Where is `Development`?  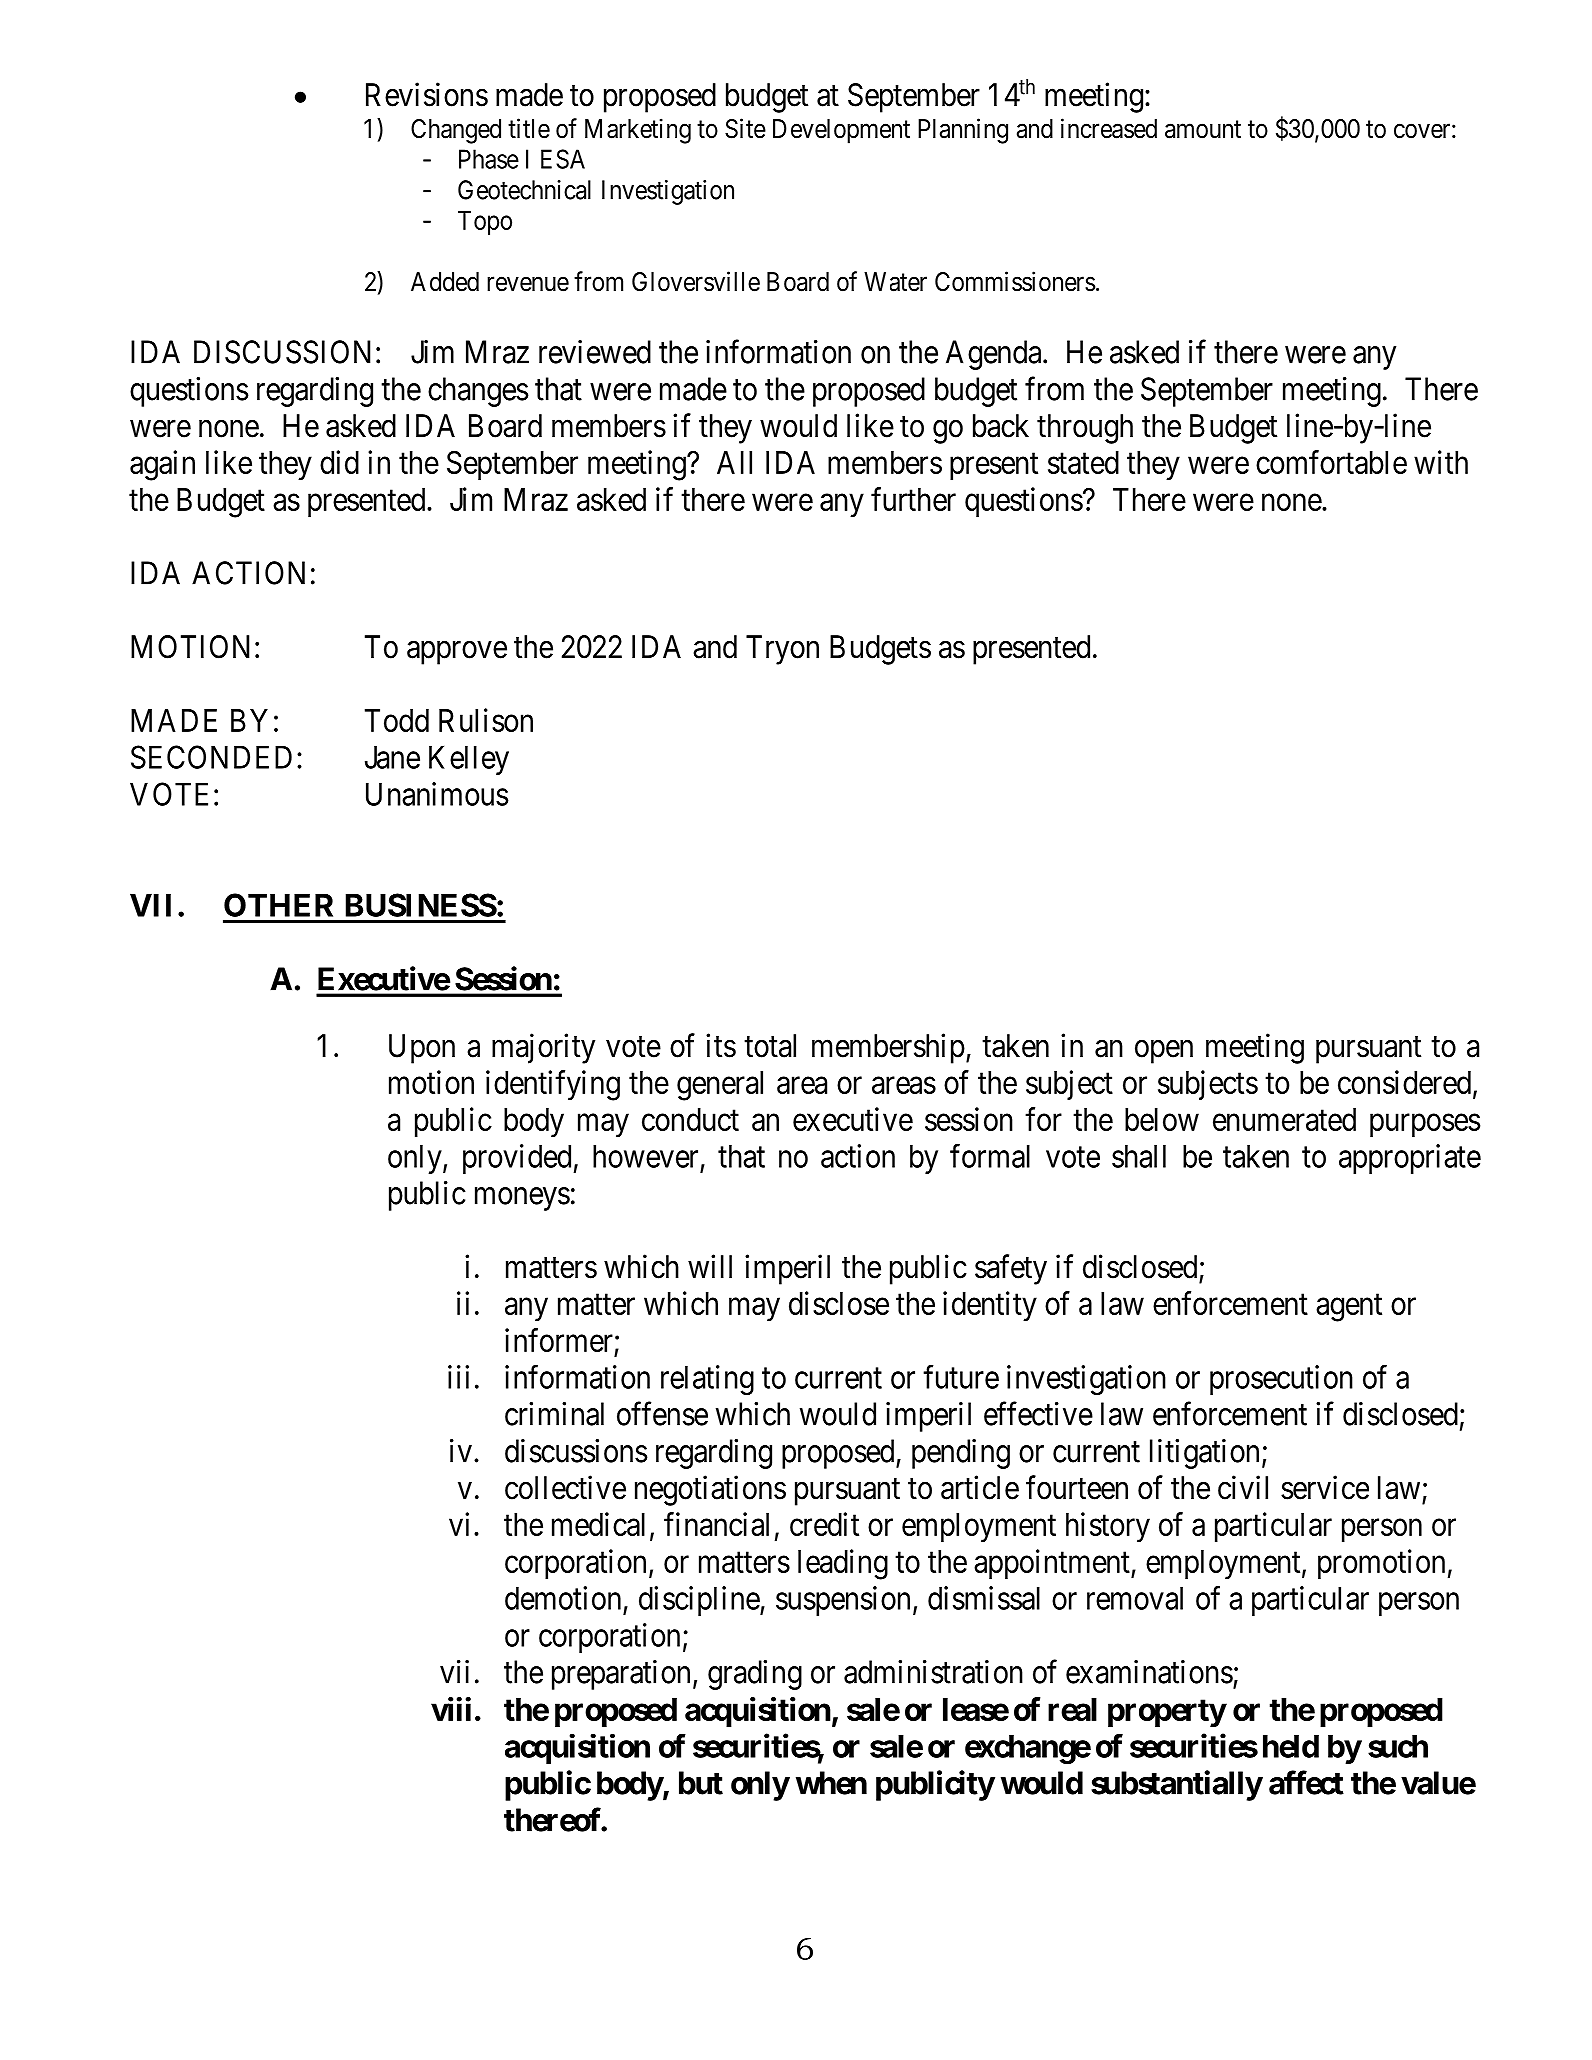
Development is located at coordinates (841, 131).
